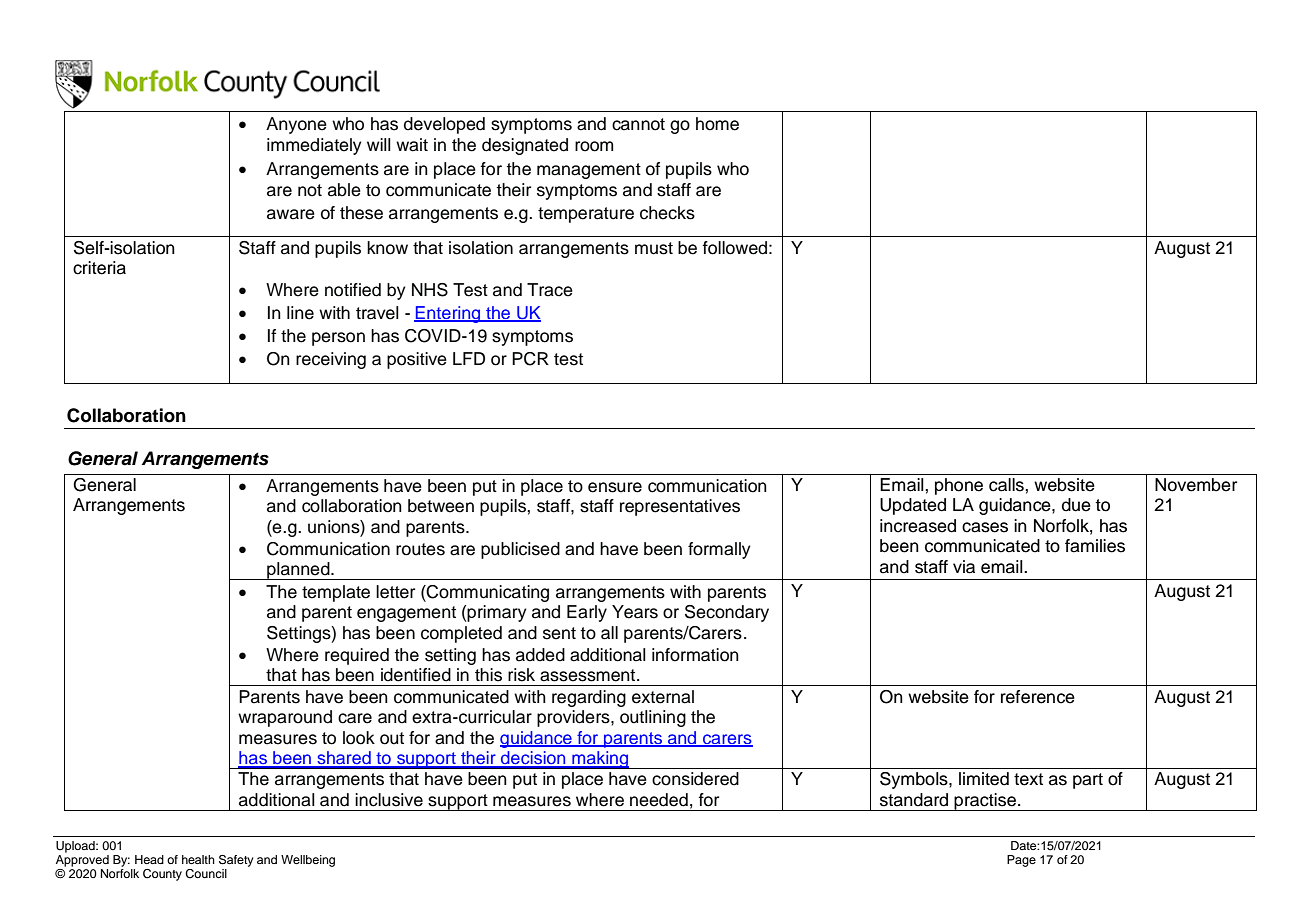 The height and width of the screenshot is (924, 1308). I want to click on home, so click(717, 124).
